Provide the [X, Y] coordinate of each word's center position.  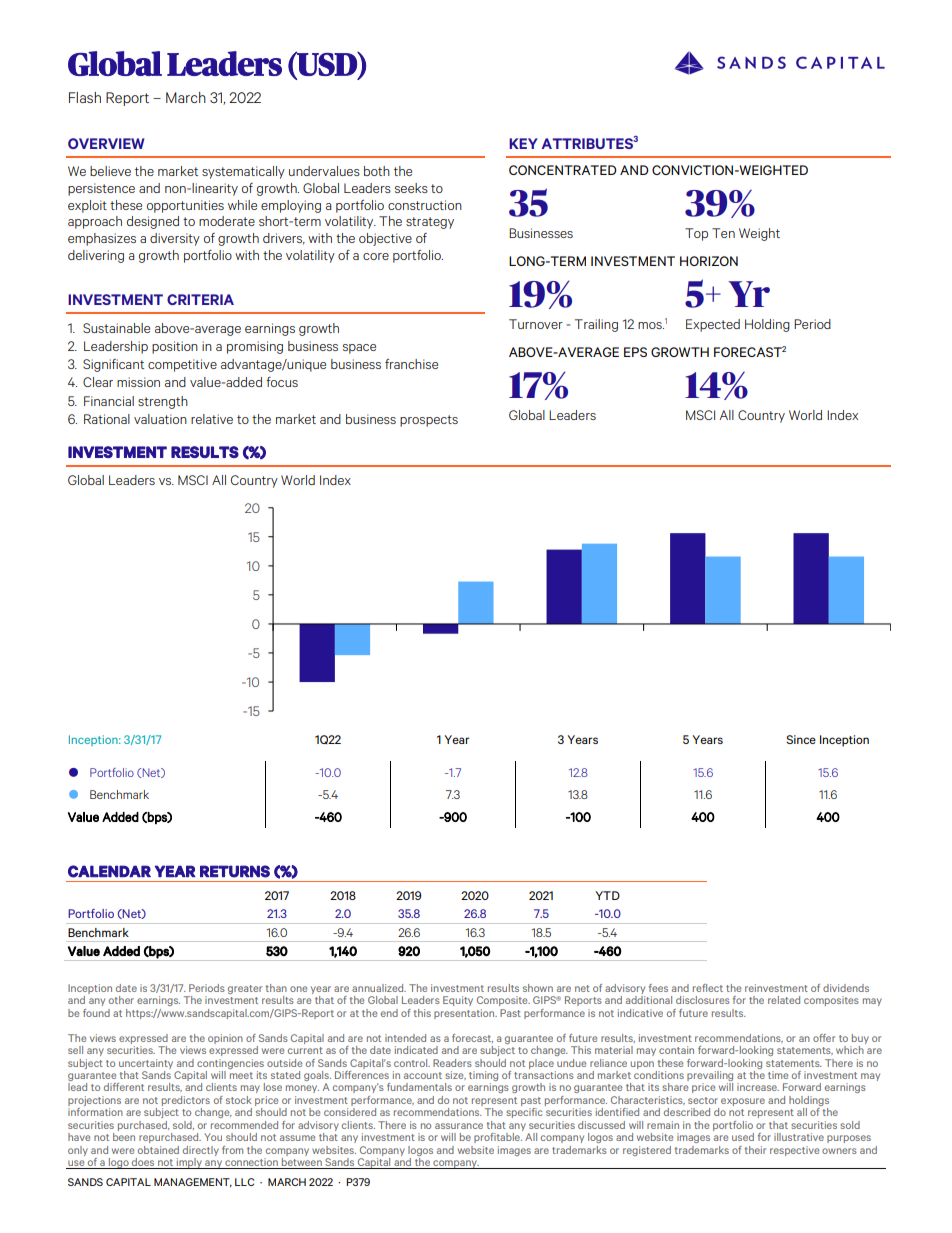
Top [696, 234]
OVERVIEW [106, 143]
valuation [160, 419]
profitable [498, 1138]
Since [801, 739]
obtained [158, 1150]
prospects [429, 421]
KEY [523, 143]
